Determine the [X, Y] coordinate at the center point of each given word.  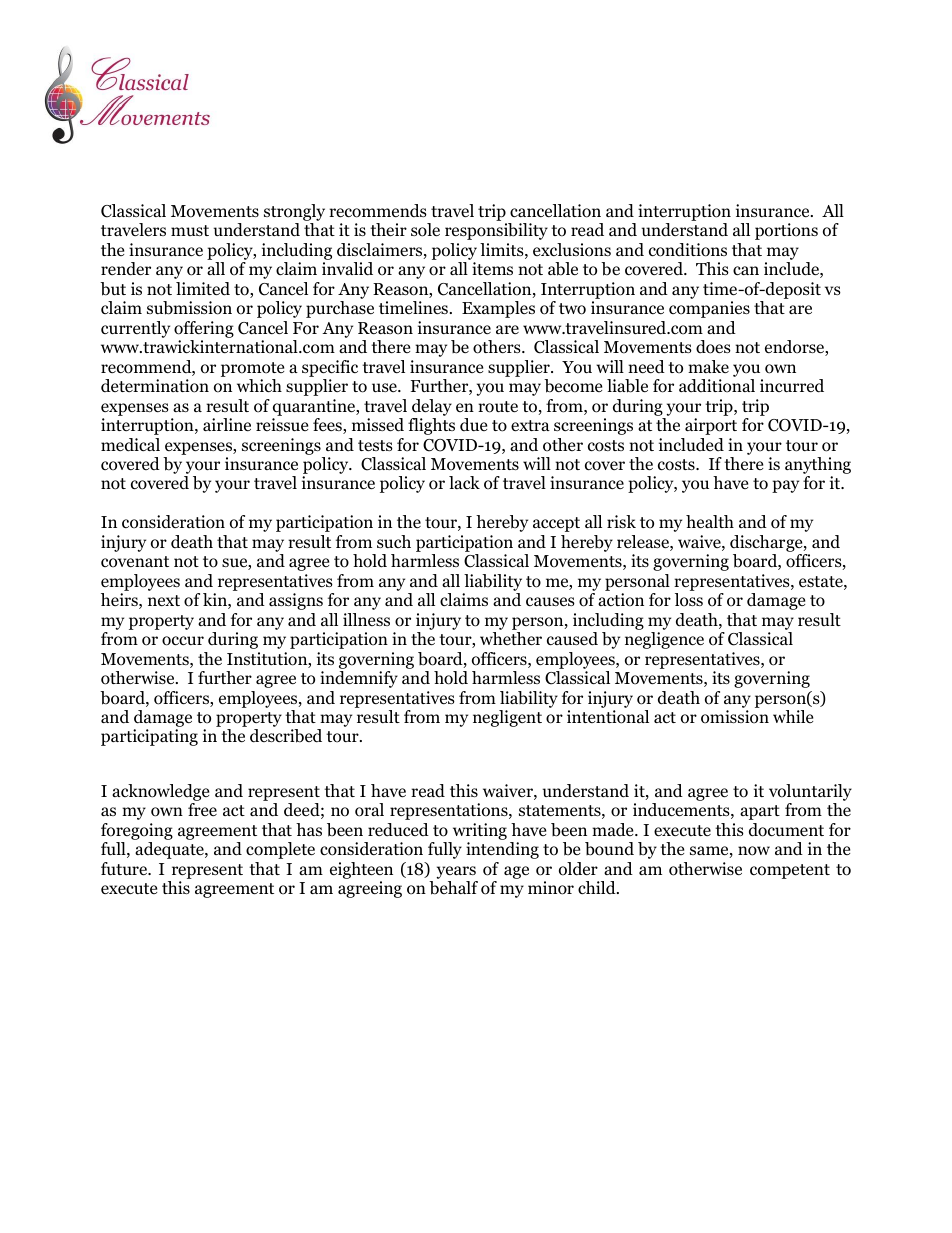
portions [786, 231]
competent [790, 871]
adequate [170, 850]
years [456, 872]
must [190, 230]
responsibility [496, 231]
